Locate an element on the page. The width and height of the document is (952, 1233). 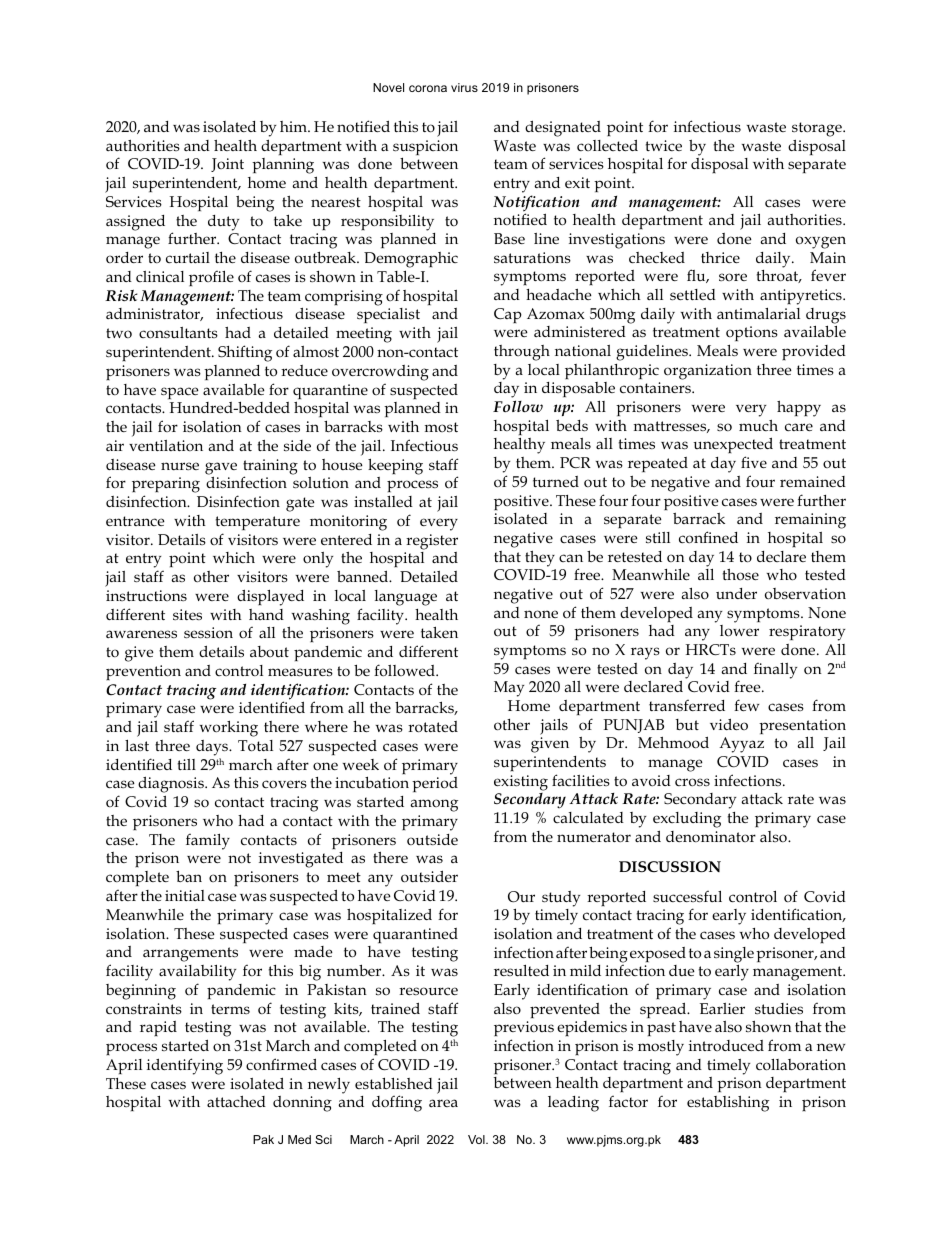
establishing is located at coordinates (728, 1104).
